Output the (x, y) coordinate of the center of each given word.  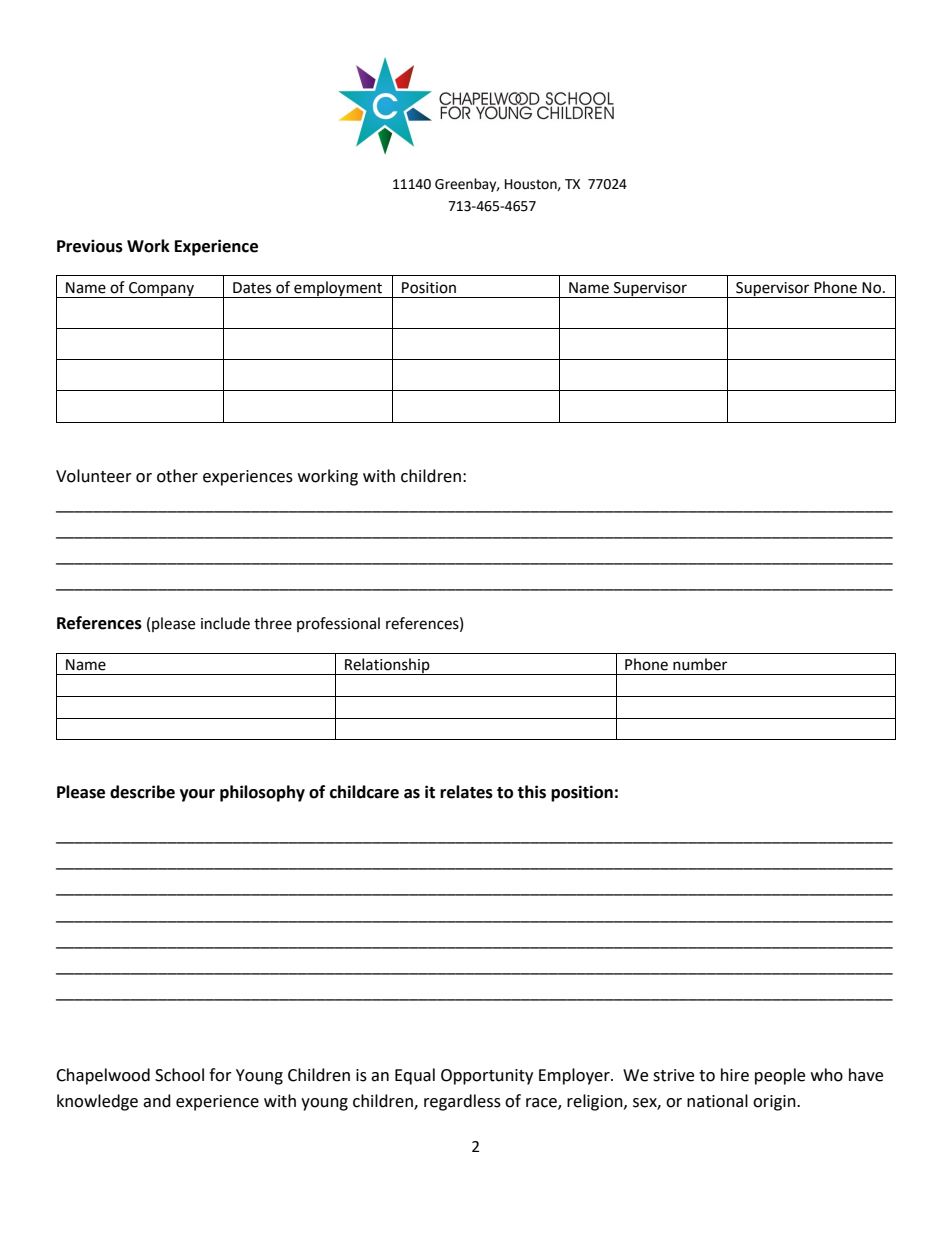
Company (161, 290)
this (531, 792)
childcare (364, 792)
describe (142, 792)
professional (338, 624)
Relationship (387, 666)
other (177, 476)
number (700, 664)
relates (466, 792)
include (225, 623)
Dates (252, 288)
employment (338, 289)
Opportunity (487, 1077)
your (197, 795)
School (179, 1075)
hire (735, 1075)
